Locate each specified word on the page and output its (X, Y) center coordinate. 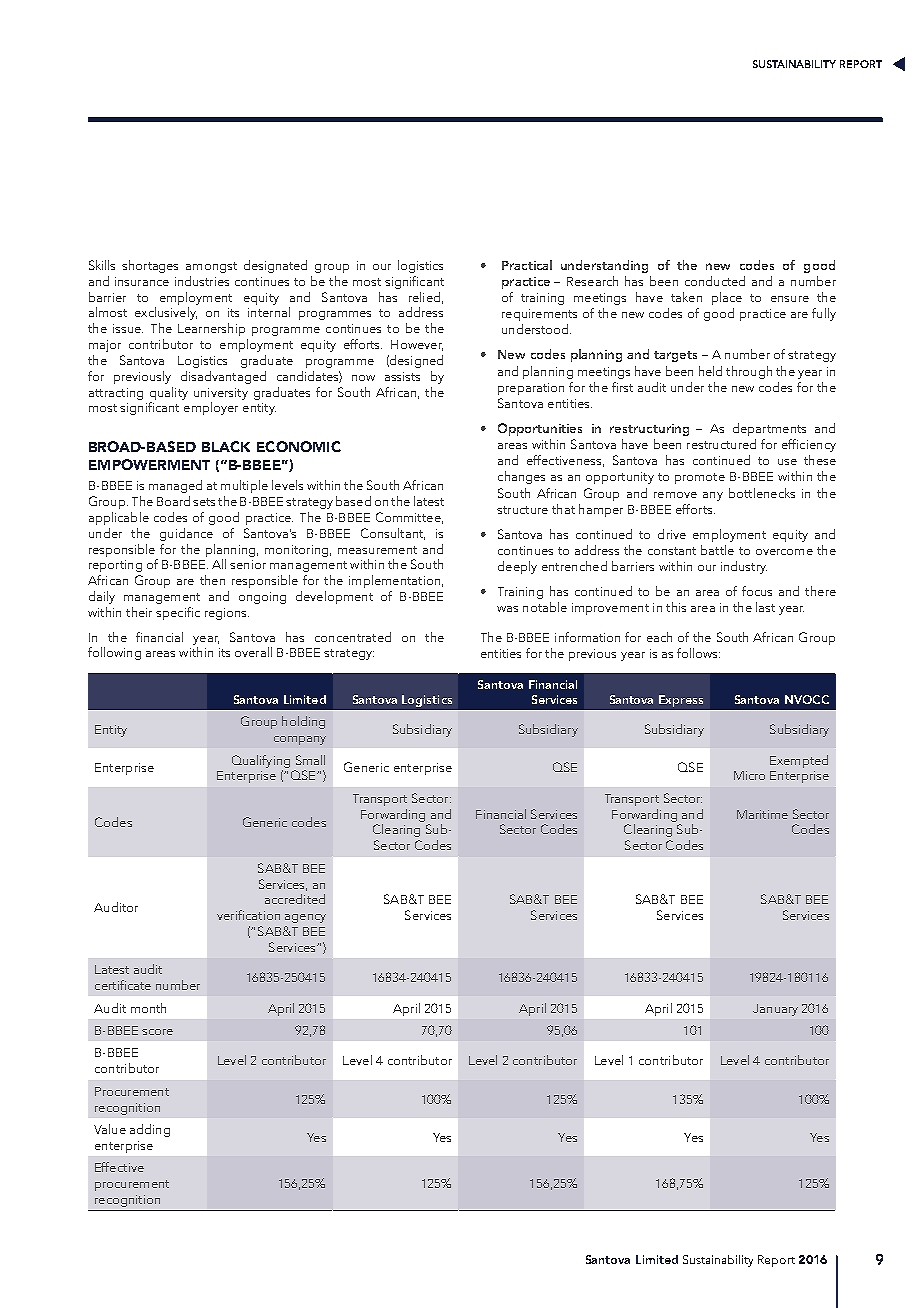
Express (681, 701)
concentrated (353, 637)
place (727, 298)
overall (253, 652)
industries (202, 281)
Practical (527, 265)
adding (150, 1130)
